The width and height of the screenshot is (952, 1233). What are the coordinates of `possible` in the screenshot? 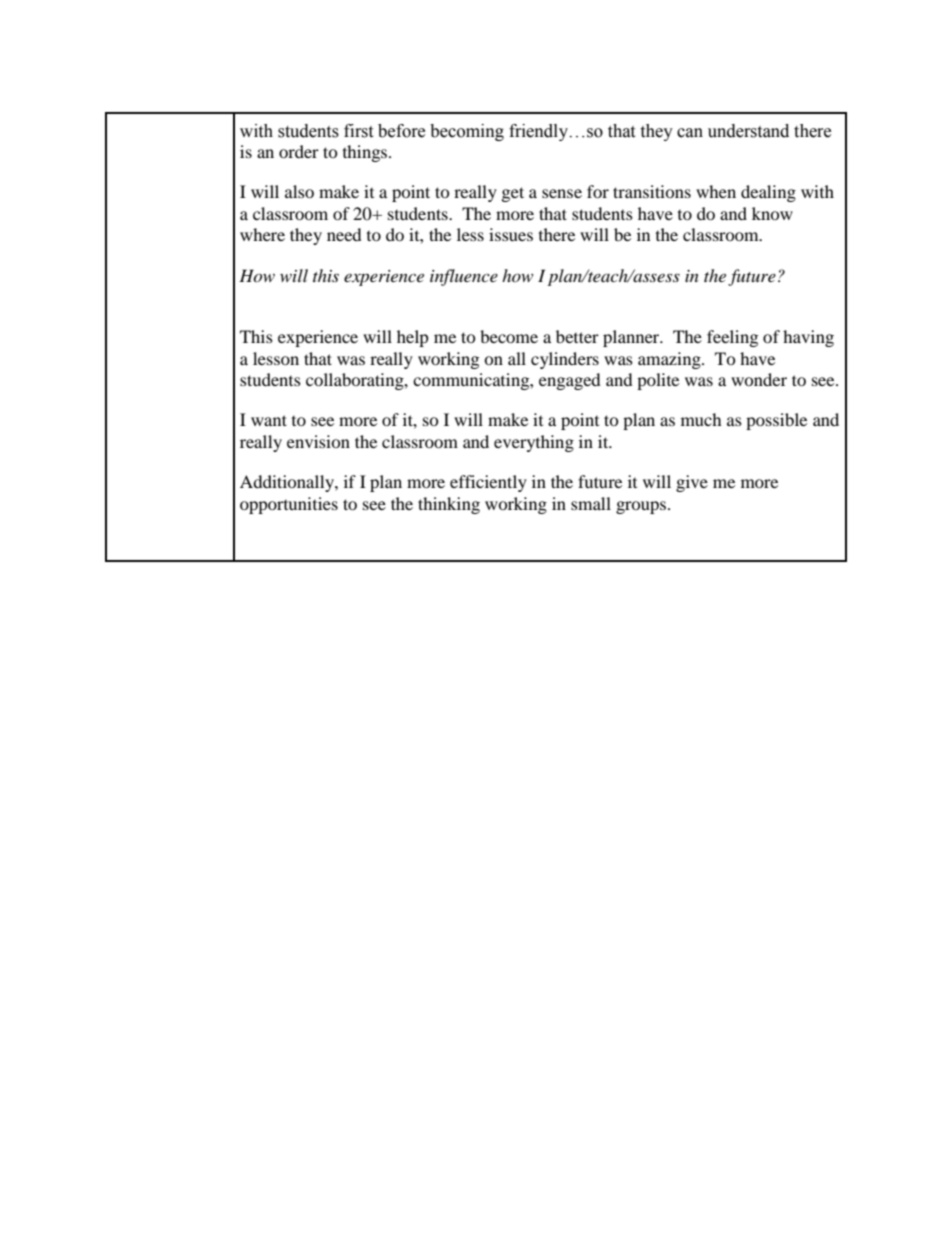 It's located at (776, 421).
